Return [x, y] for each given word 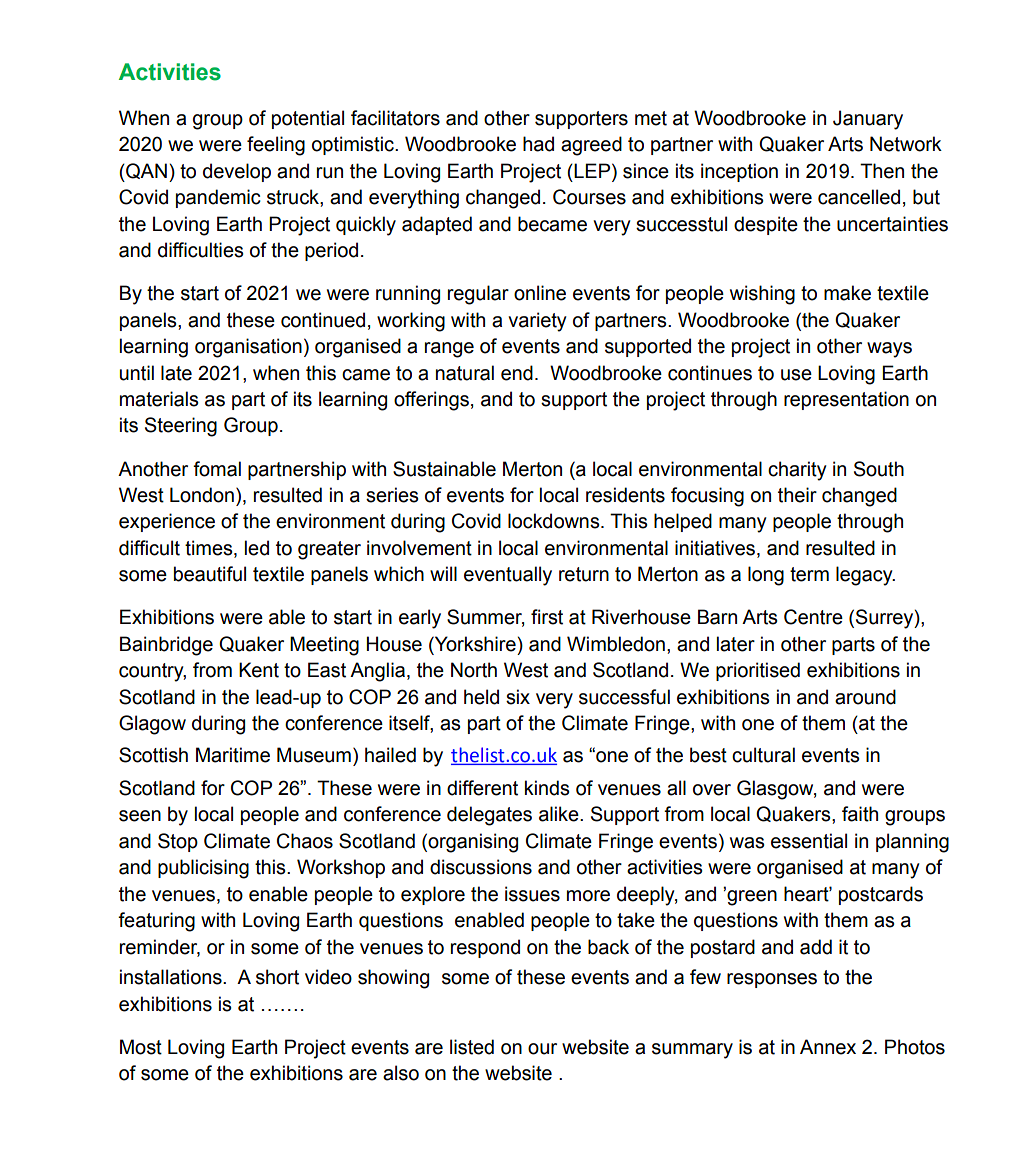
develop [237, 172]
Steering [181, 427]
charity [797, 471]
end [517, 373]
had [538, 144]
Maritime [233, 755]
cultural [763, 755]
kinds [547, 788]
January [868, 120]
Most [141, 1047]
